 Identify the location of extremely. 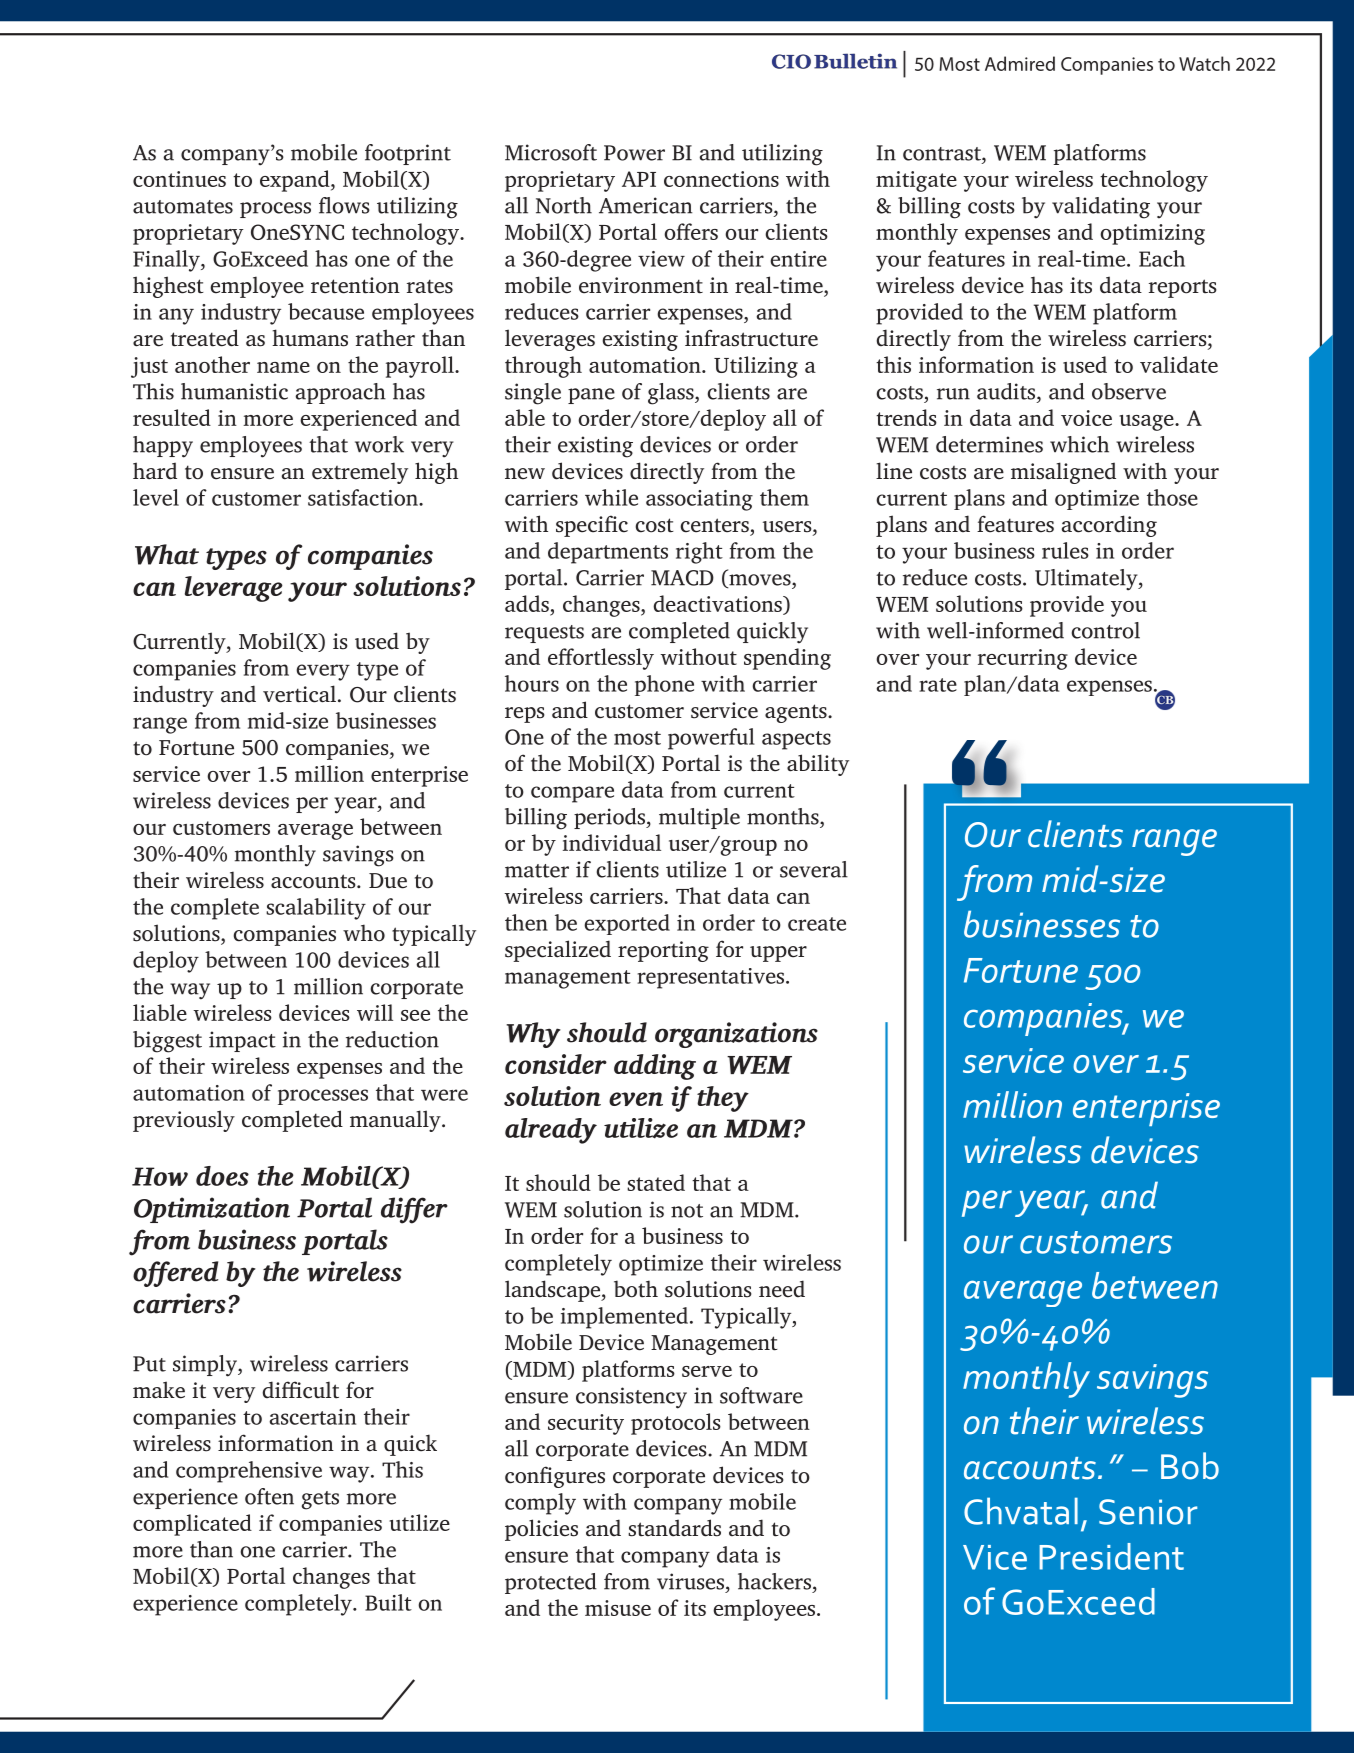
(360, 473).
